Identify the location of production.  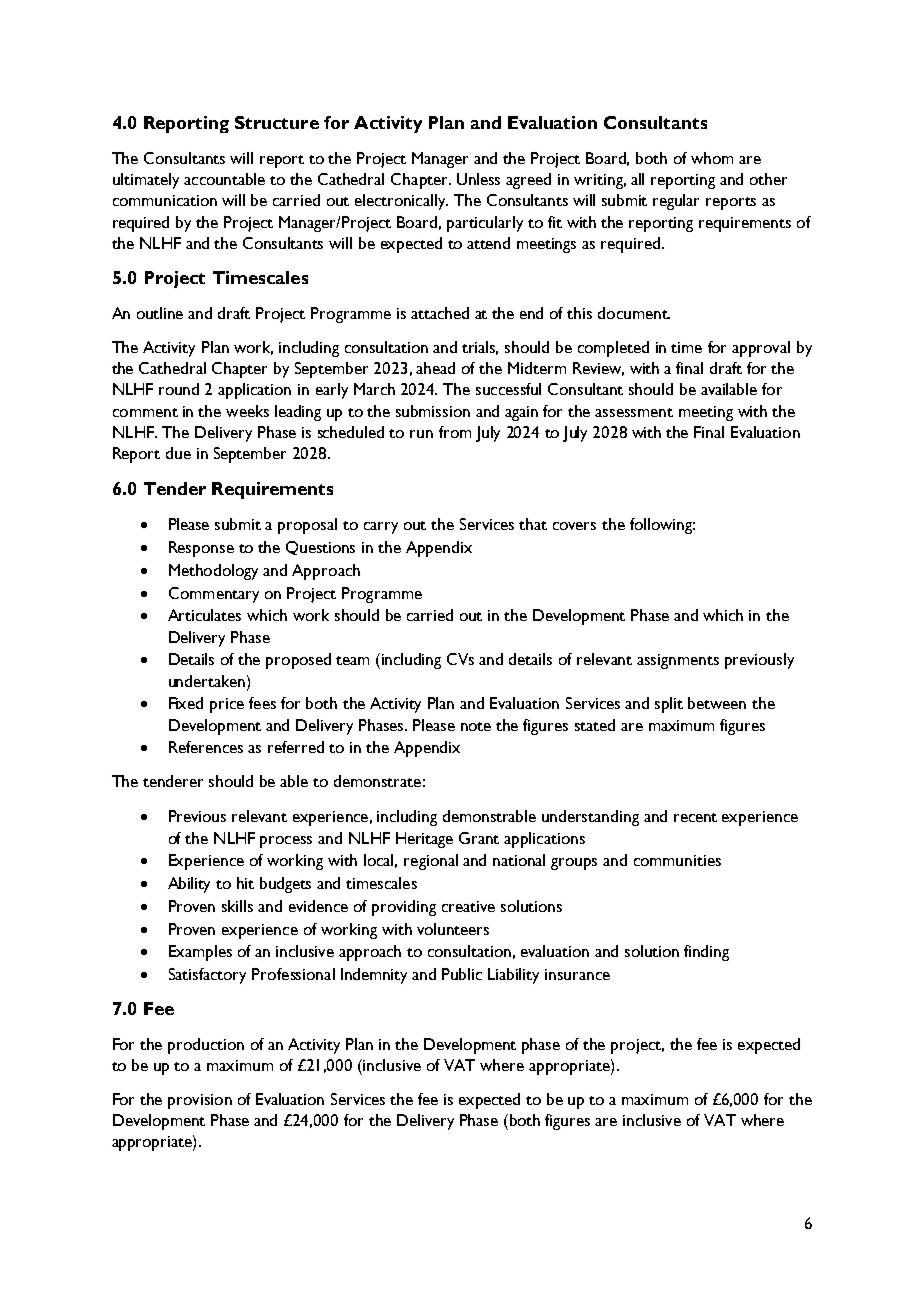
(206, 1046).
